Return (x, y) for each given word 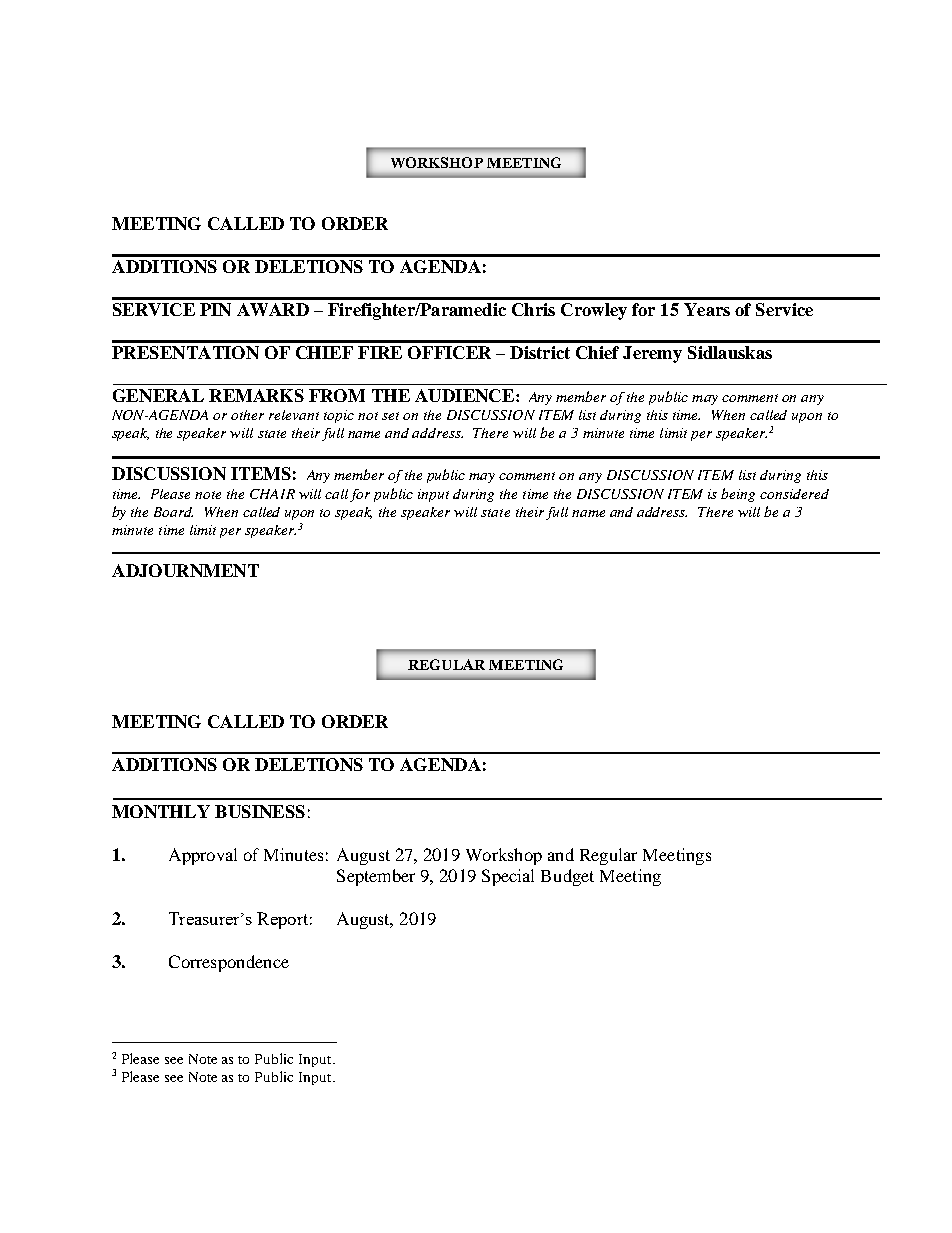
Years (707, 309)
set (390, 416)
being (738, 495)
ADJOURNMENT (185, 570)
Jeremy (652, 354)
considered (794, 494)
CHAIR (272, 494)
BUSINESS (260, 811)
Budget (567, 877)
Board (173, 512)
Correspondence (229, 963)
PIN (215, 309)
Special (508, 877)
